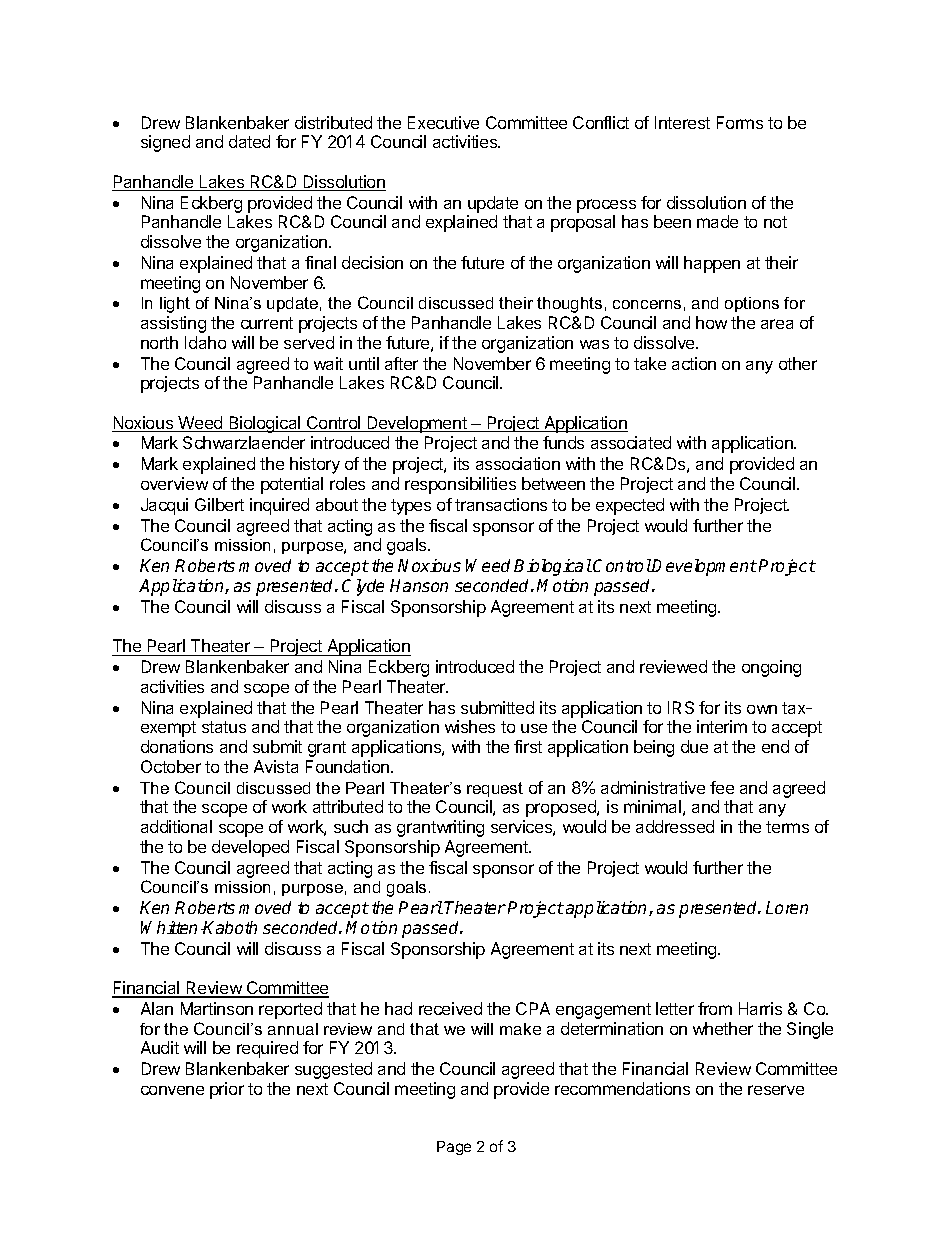 Image resolution: width=952 pixels, height=1233 pixels. Describe the element at coordinates (249, 141) in the image. I see `dated` at that location.
